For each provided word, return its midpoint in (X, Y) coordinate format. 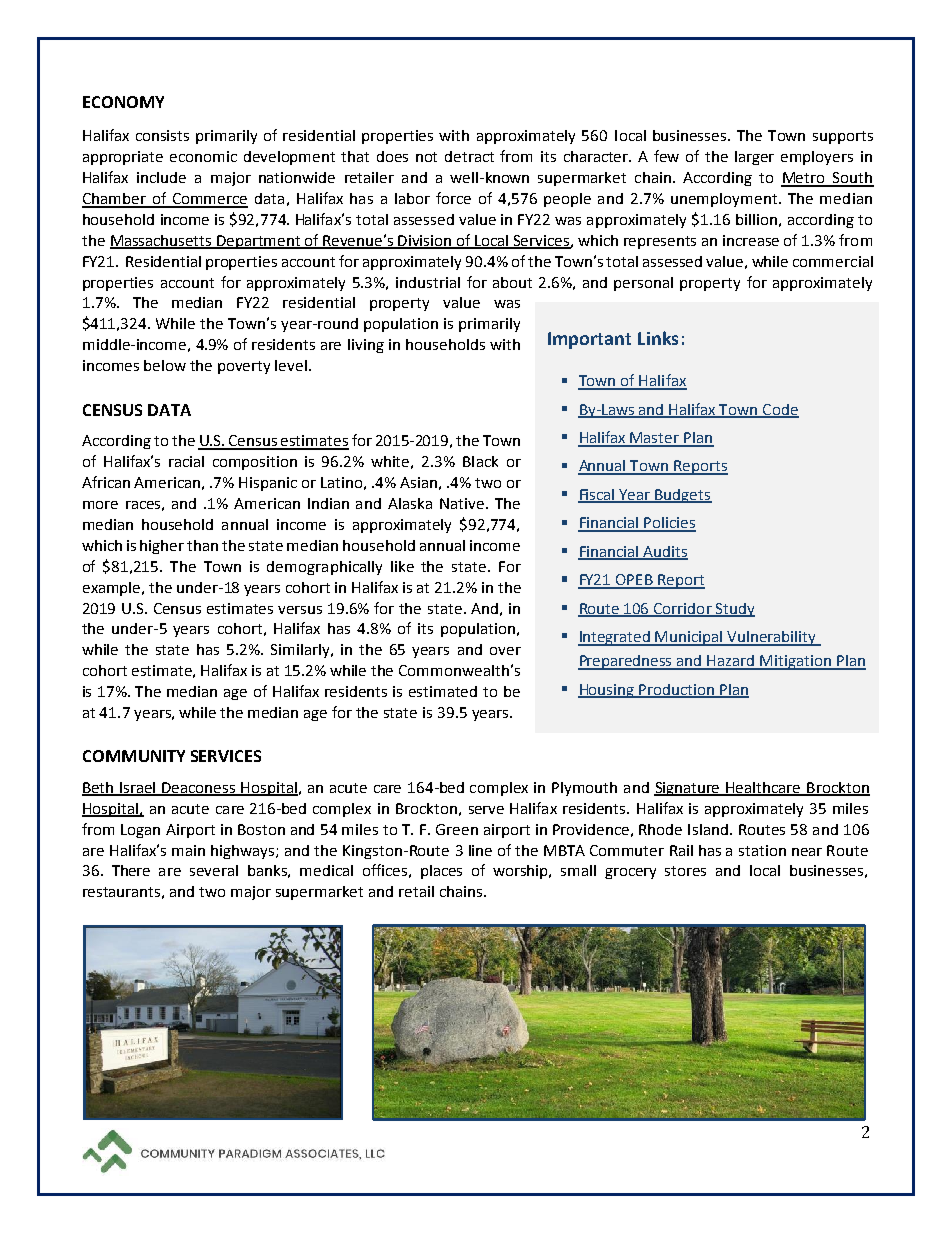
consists (162, 135)
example (113, 589)
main (188, 850)
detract (469, 156)
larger (754, 158)
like (402, 566)
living (366, 346)
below (165, 365)
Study (734, 610)
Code (780, 410)
